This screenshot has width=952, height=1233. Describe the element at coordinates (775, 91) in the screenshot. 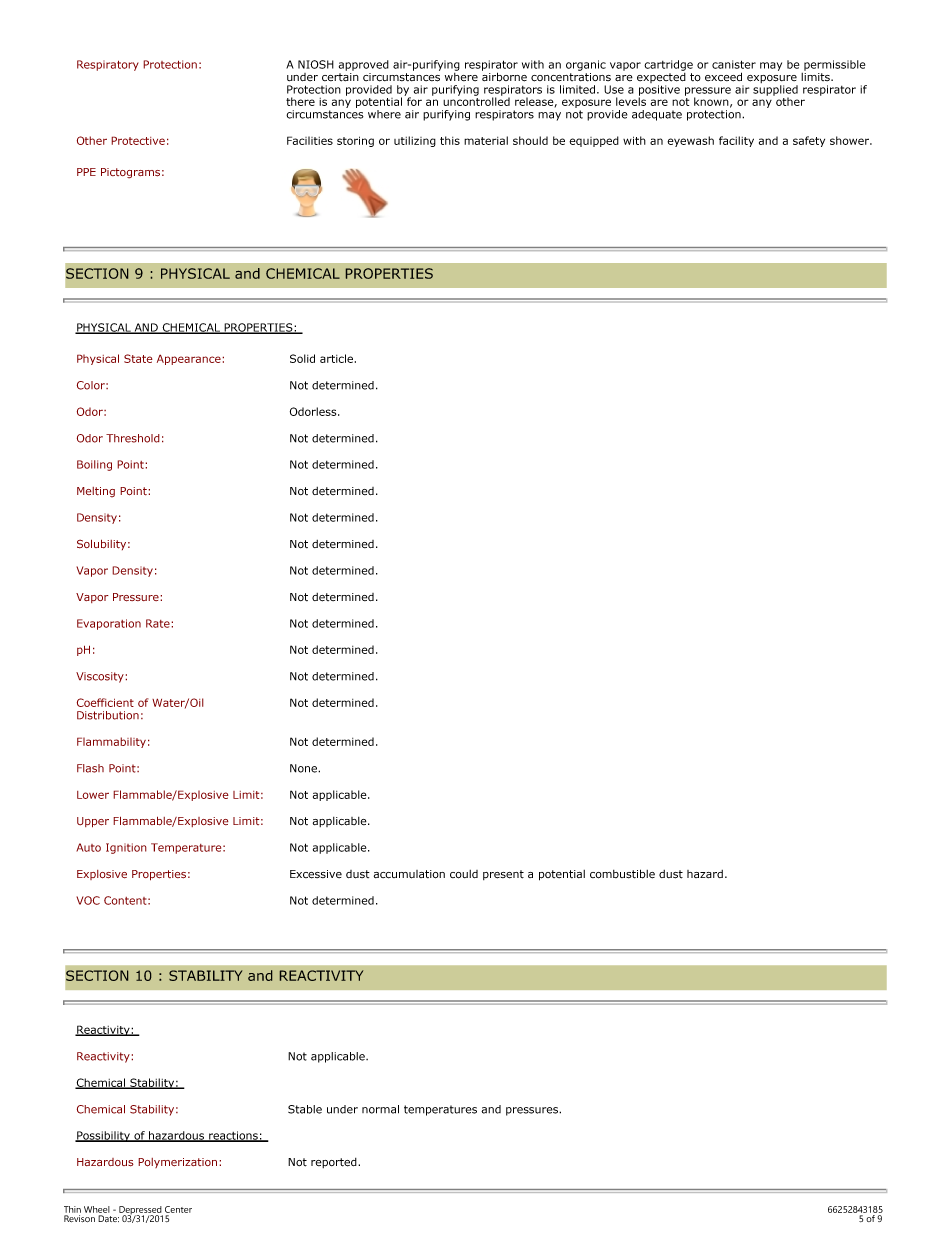

I see `supplied` at that location.
